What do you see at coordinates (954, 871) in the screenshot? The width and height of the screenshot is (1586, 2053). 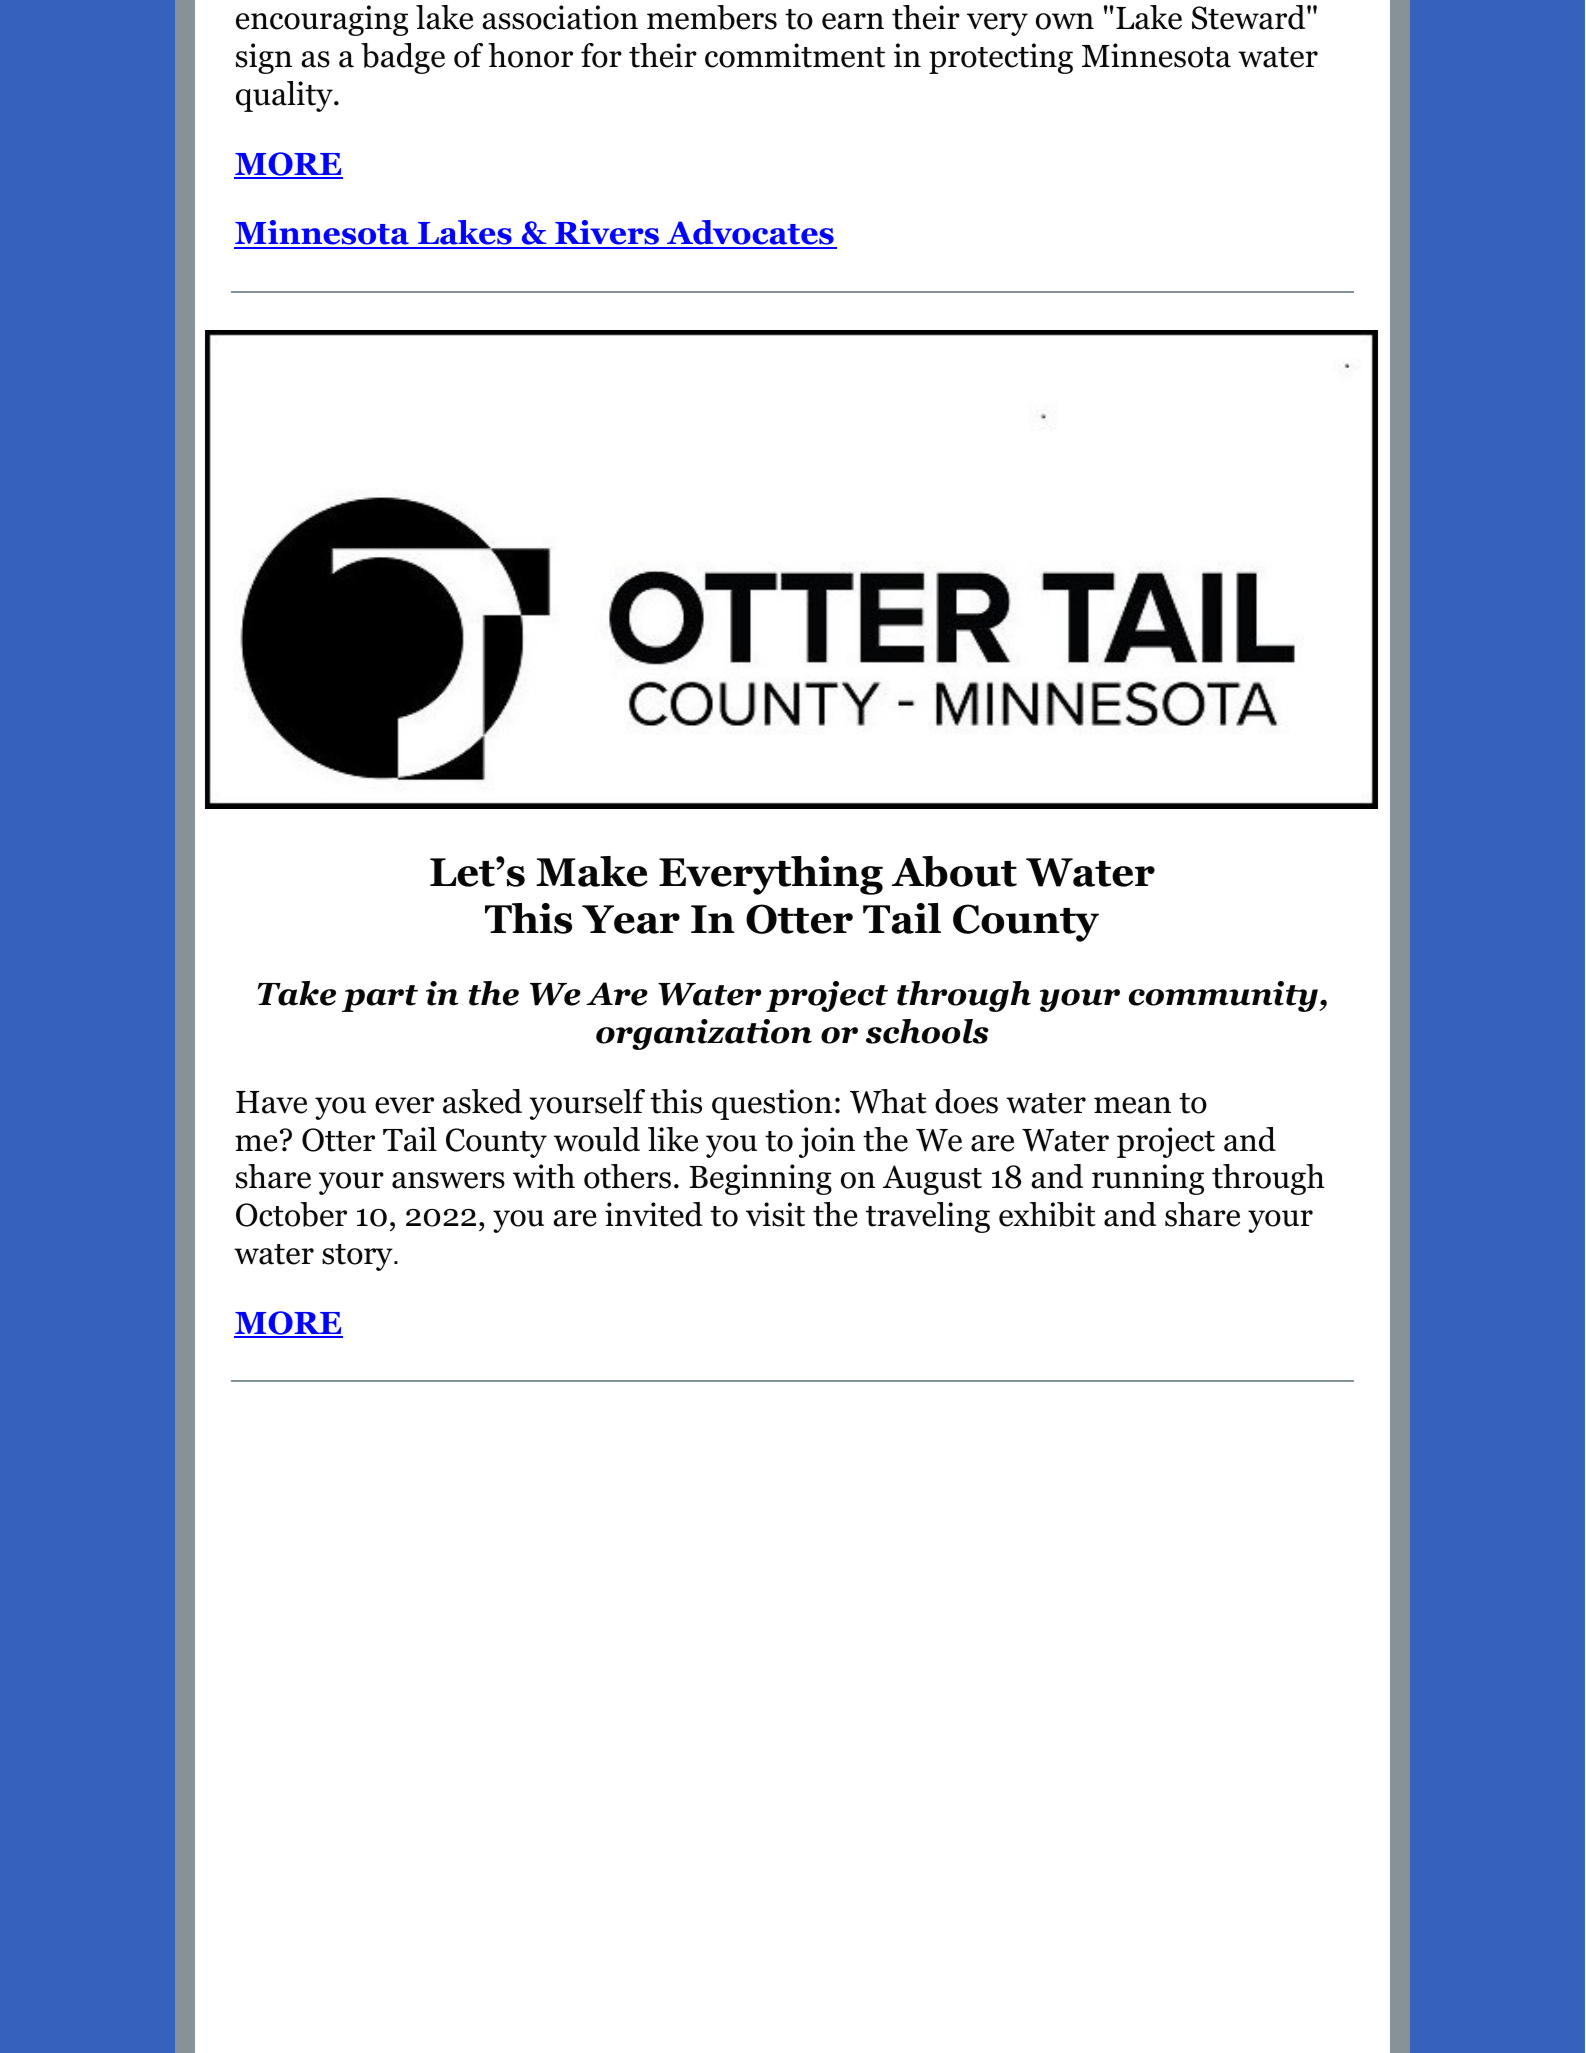 I see `About` at bounding box center [954, 871].
